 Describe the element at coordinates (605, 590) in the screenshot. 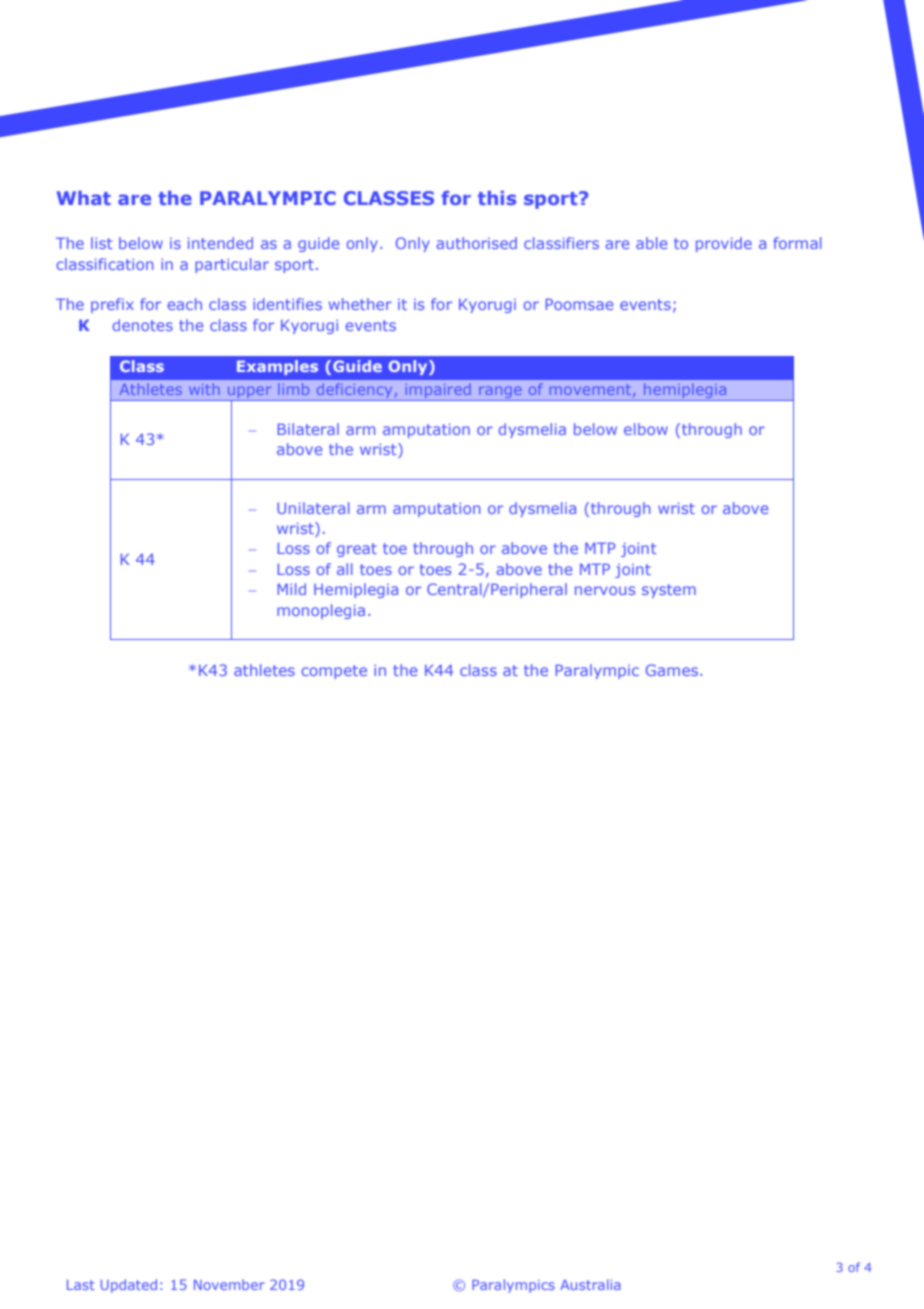

I see `nervous` at that location.
